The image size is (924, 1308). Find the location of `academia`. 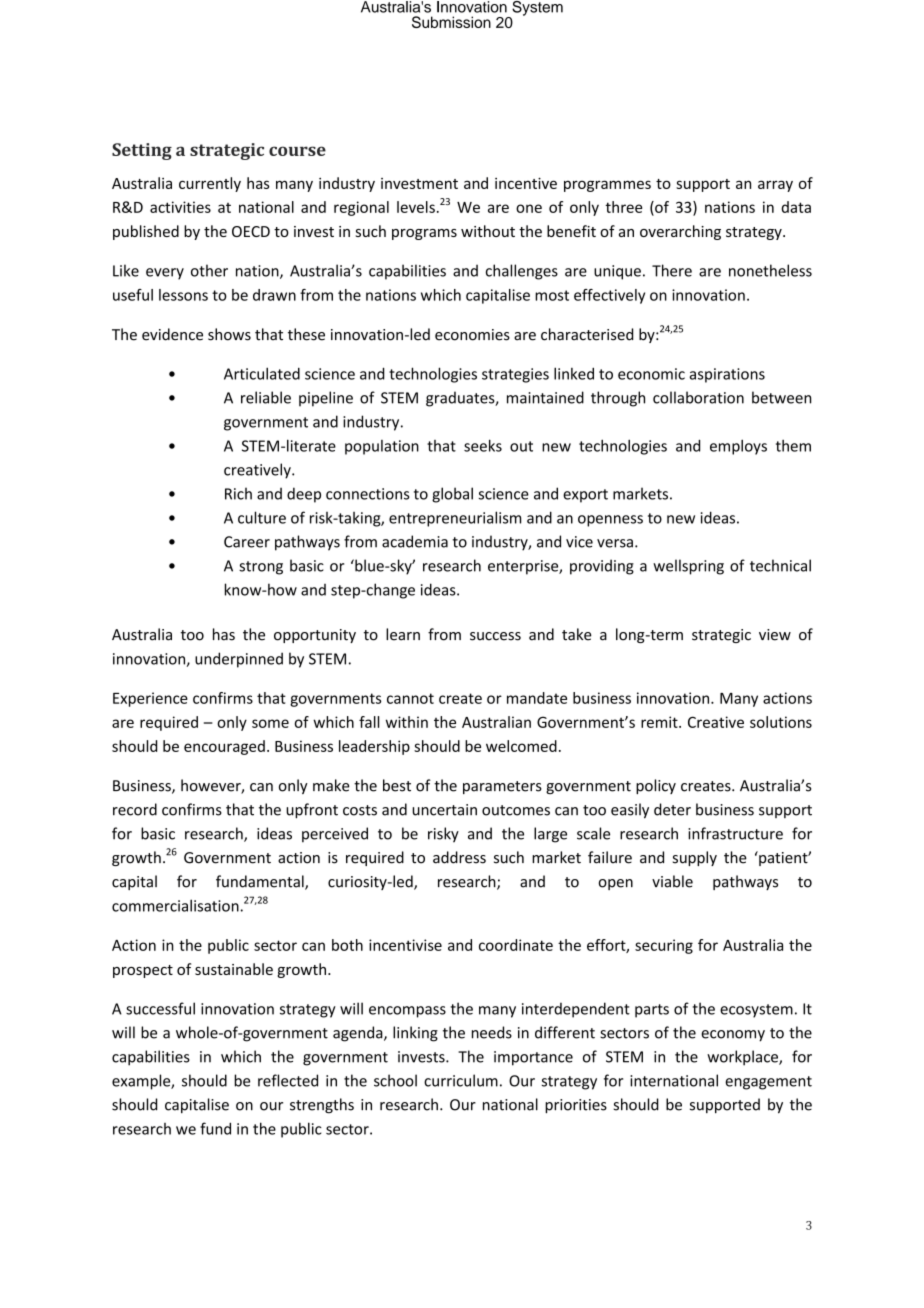

academia is located at coordinates (415, 541).
